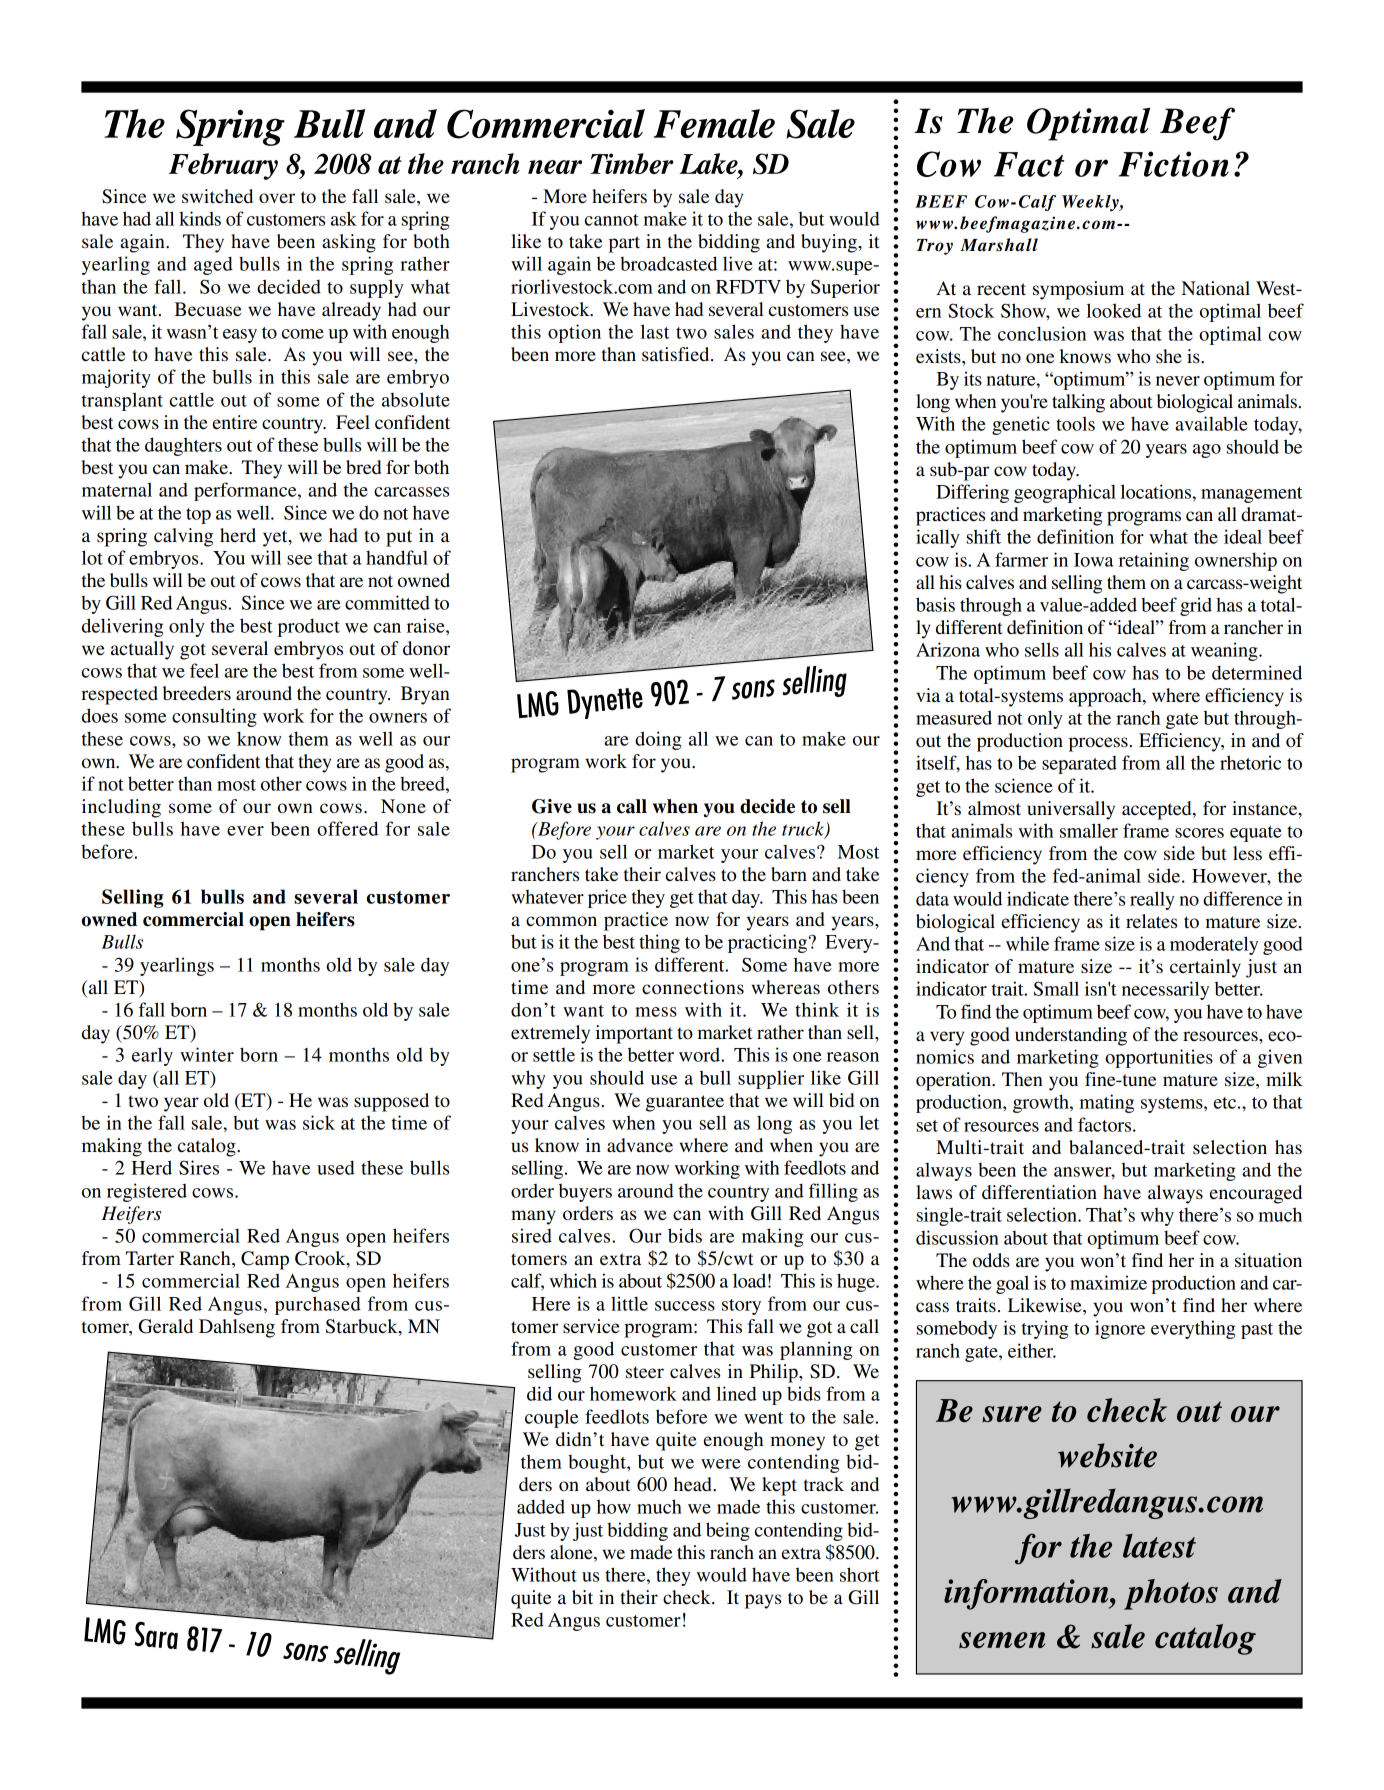 This page has width=1384, height=1790. What do you see at coordinates (1152, 900) in the page?
I see `really` at bounding box center [1152, 900].
